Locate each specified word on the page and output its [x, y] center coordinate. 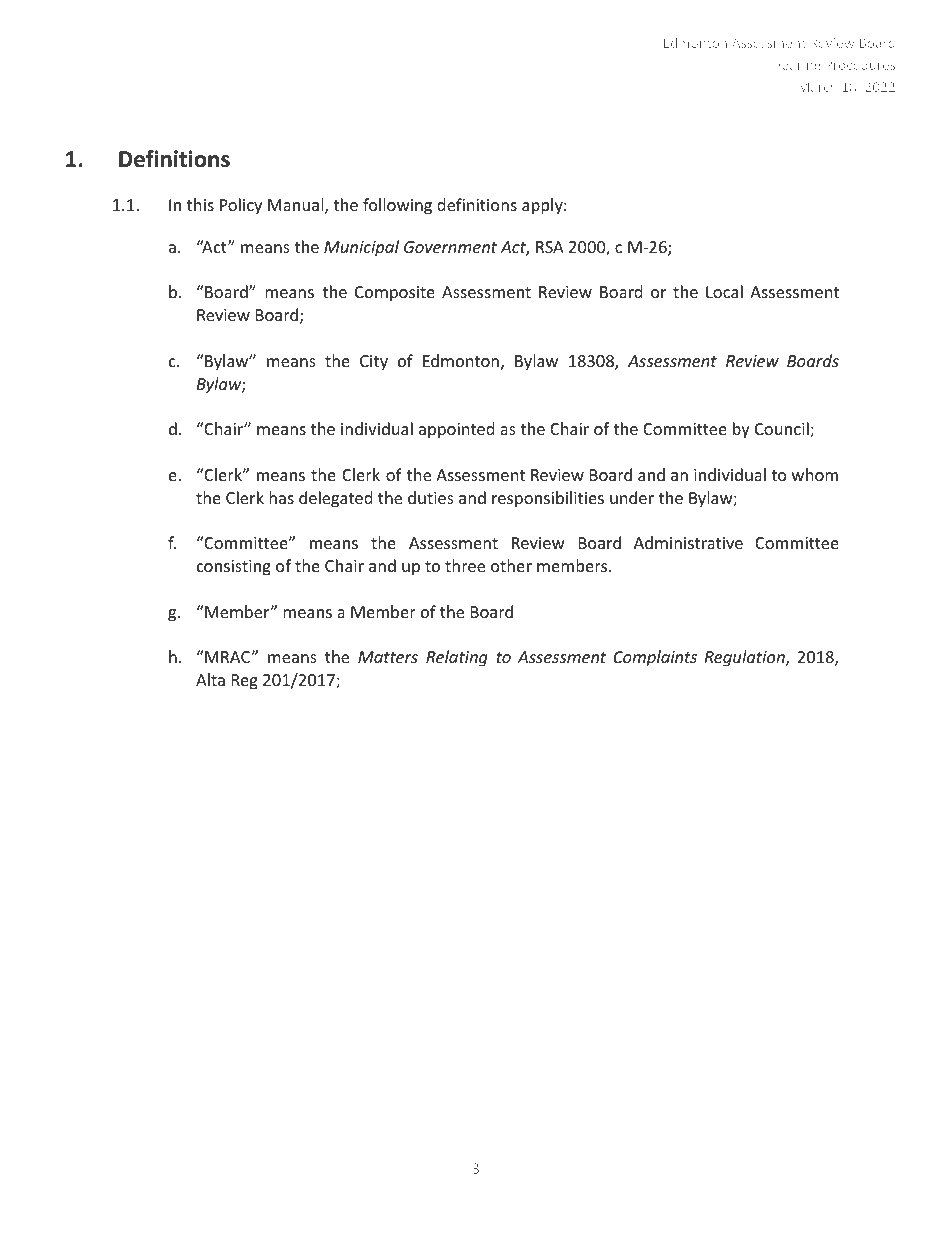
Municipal [361, 248]
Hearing [797, 66]
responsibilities [548, 499]
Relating [457, 658]
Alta [210, 679]
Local [724, 291]
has [281, 497]
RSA [550, 247]
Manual [297, 206]
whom [815, 474]
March [817, 86]
